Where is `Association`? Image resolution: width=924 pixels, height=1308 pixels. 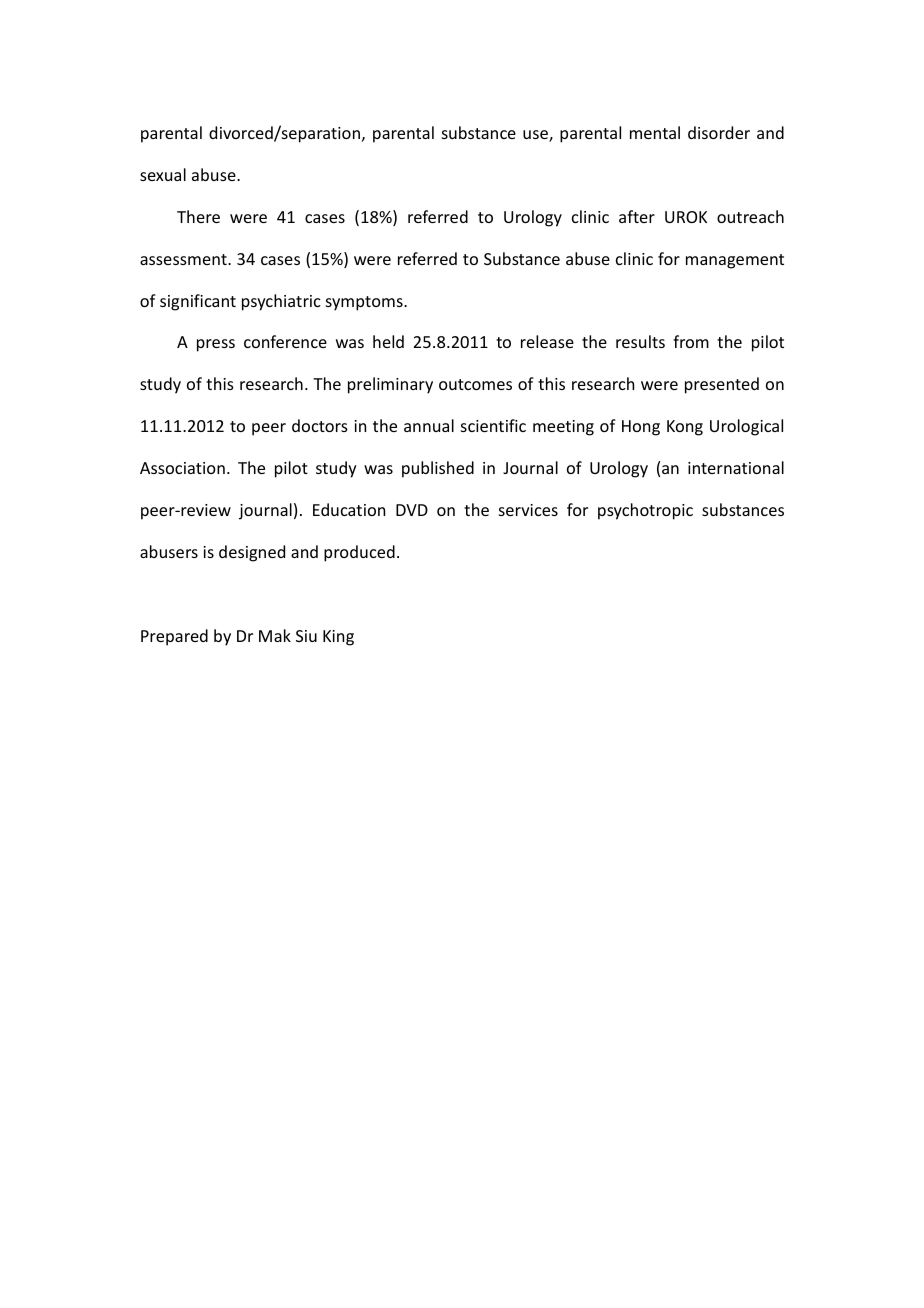
Association is located at coordinates (182, 468).
